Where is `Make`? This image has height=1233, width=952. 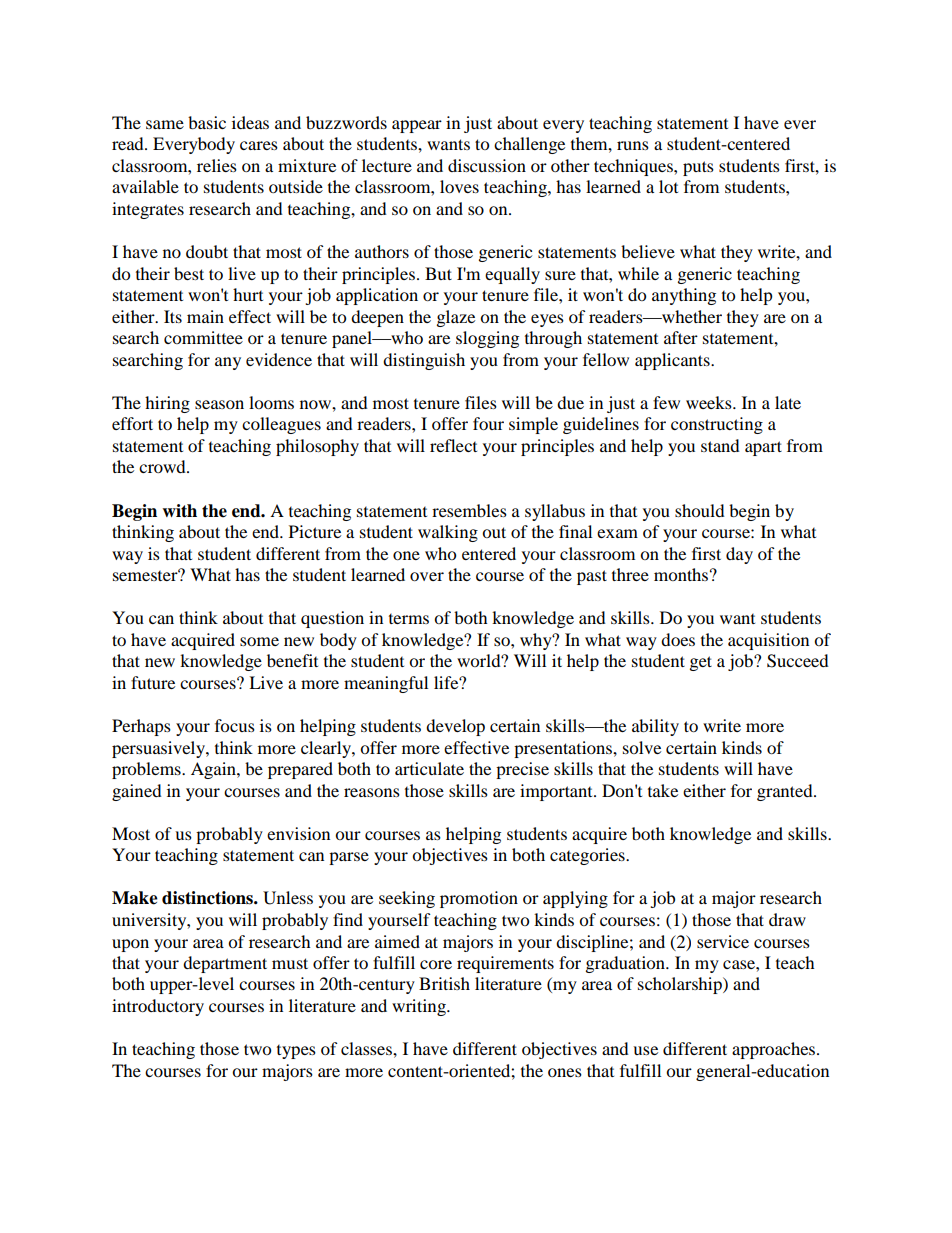 Make is located at coordinates (135, 898).
